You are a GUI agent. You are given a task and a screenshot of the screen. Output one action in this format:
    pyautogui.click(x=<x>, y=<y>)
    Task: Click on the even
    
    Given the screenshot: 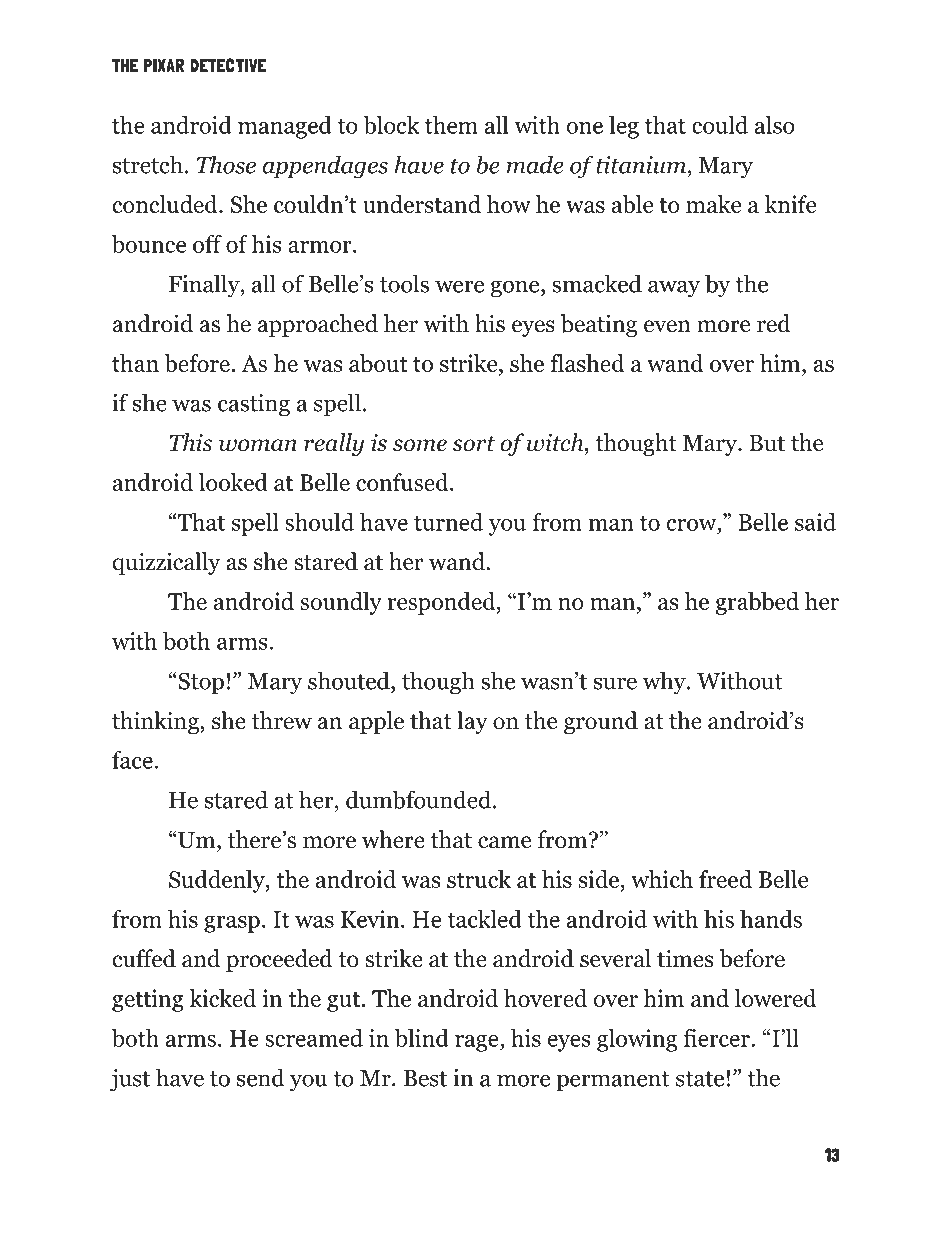 What is the action you would take?
    pyautogui.click(x=667, y=326)
